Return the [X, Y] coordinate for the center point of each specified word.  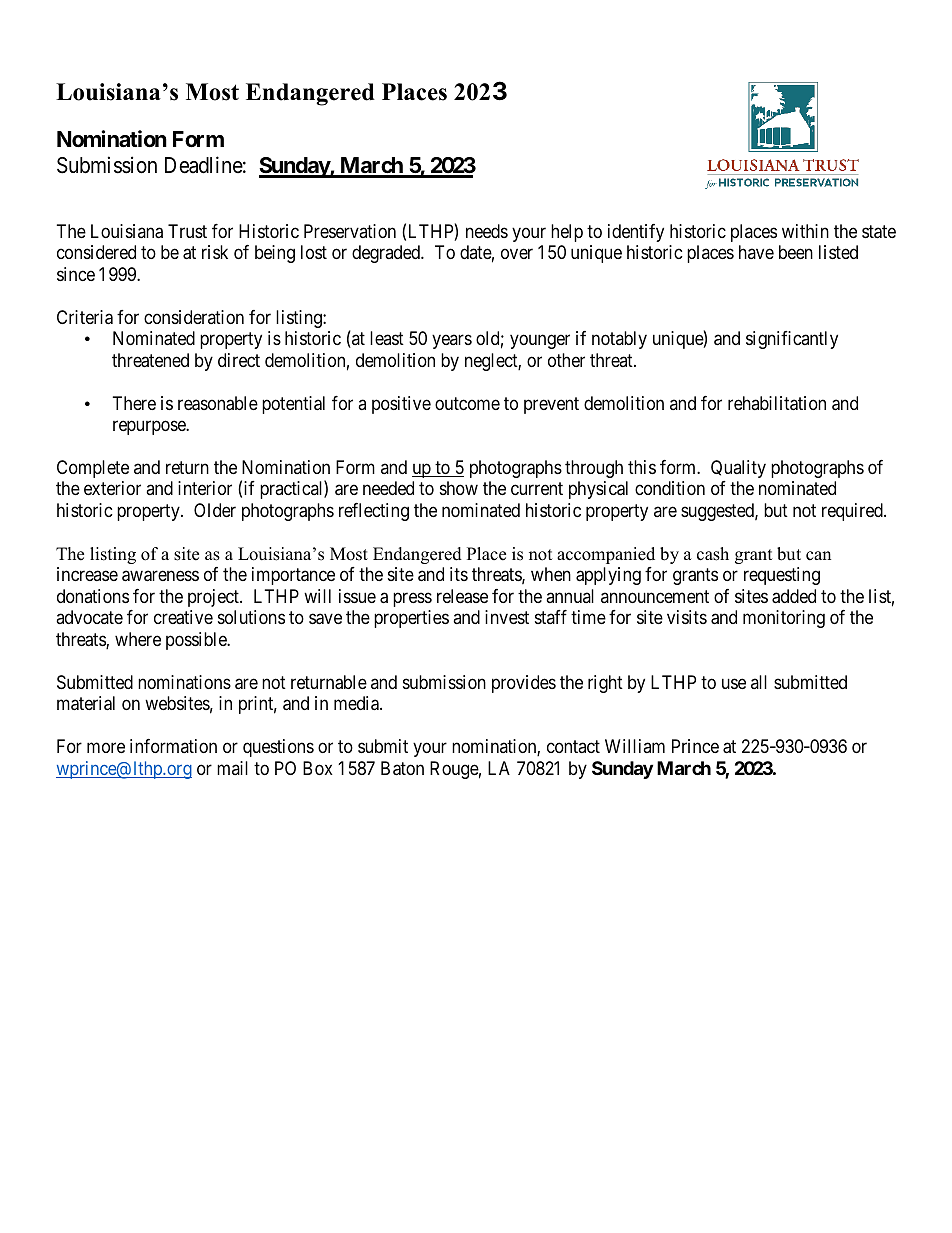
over [517, 254]
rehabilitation [777, 403]
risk [215, 252]
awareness [160, 576]
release [462, 596]
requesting [782, 576]
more [106, 748]
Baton [402, 768]
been [796, 252]
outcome [467, 403]
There [134, 403]
